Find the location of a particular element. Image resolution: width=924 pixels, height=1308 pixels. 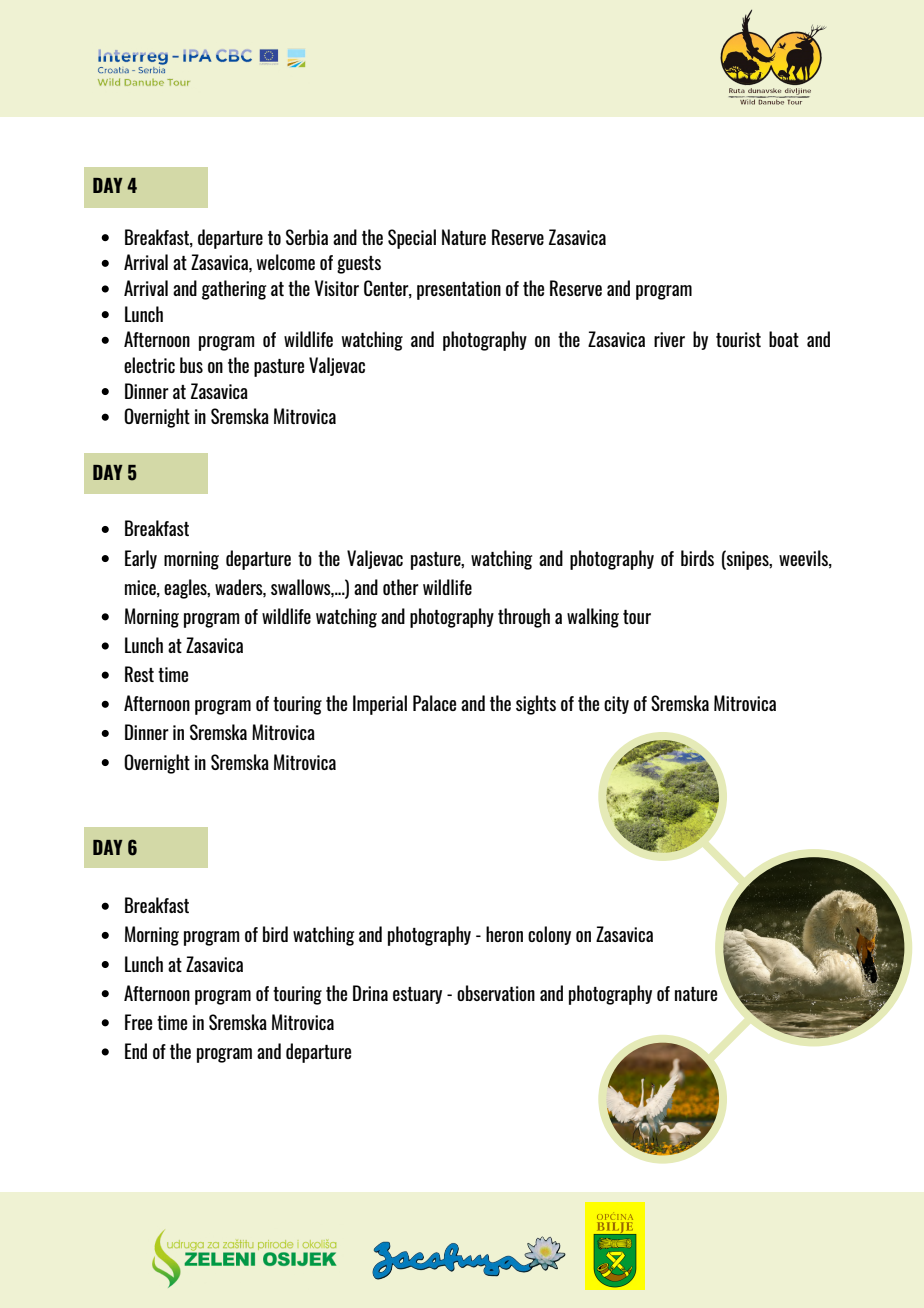

Rest is located at coordinates (139, 674).
